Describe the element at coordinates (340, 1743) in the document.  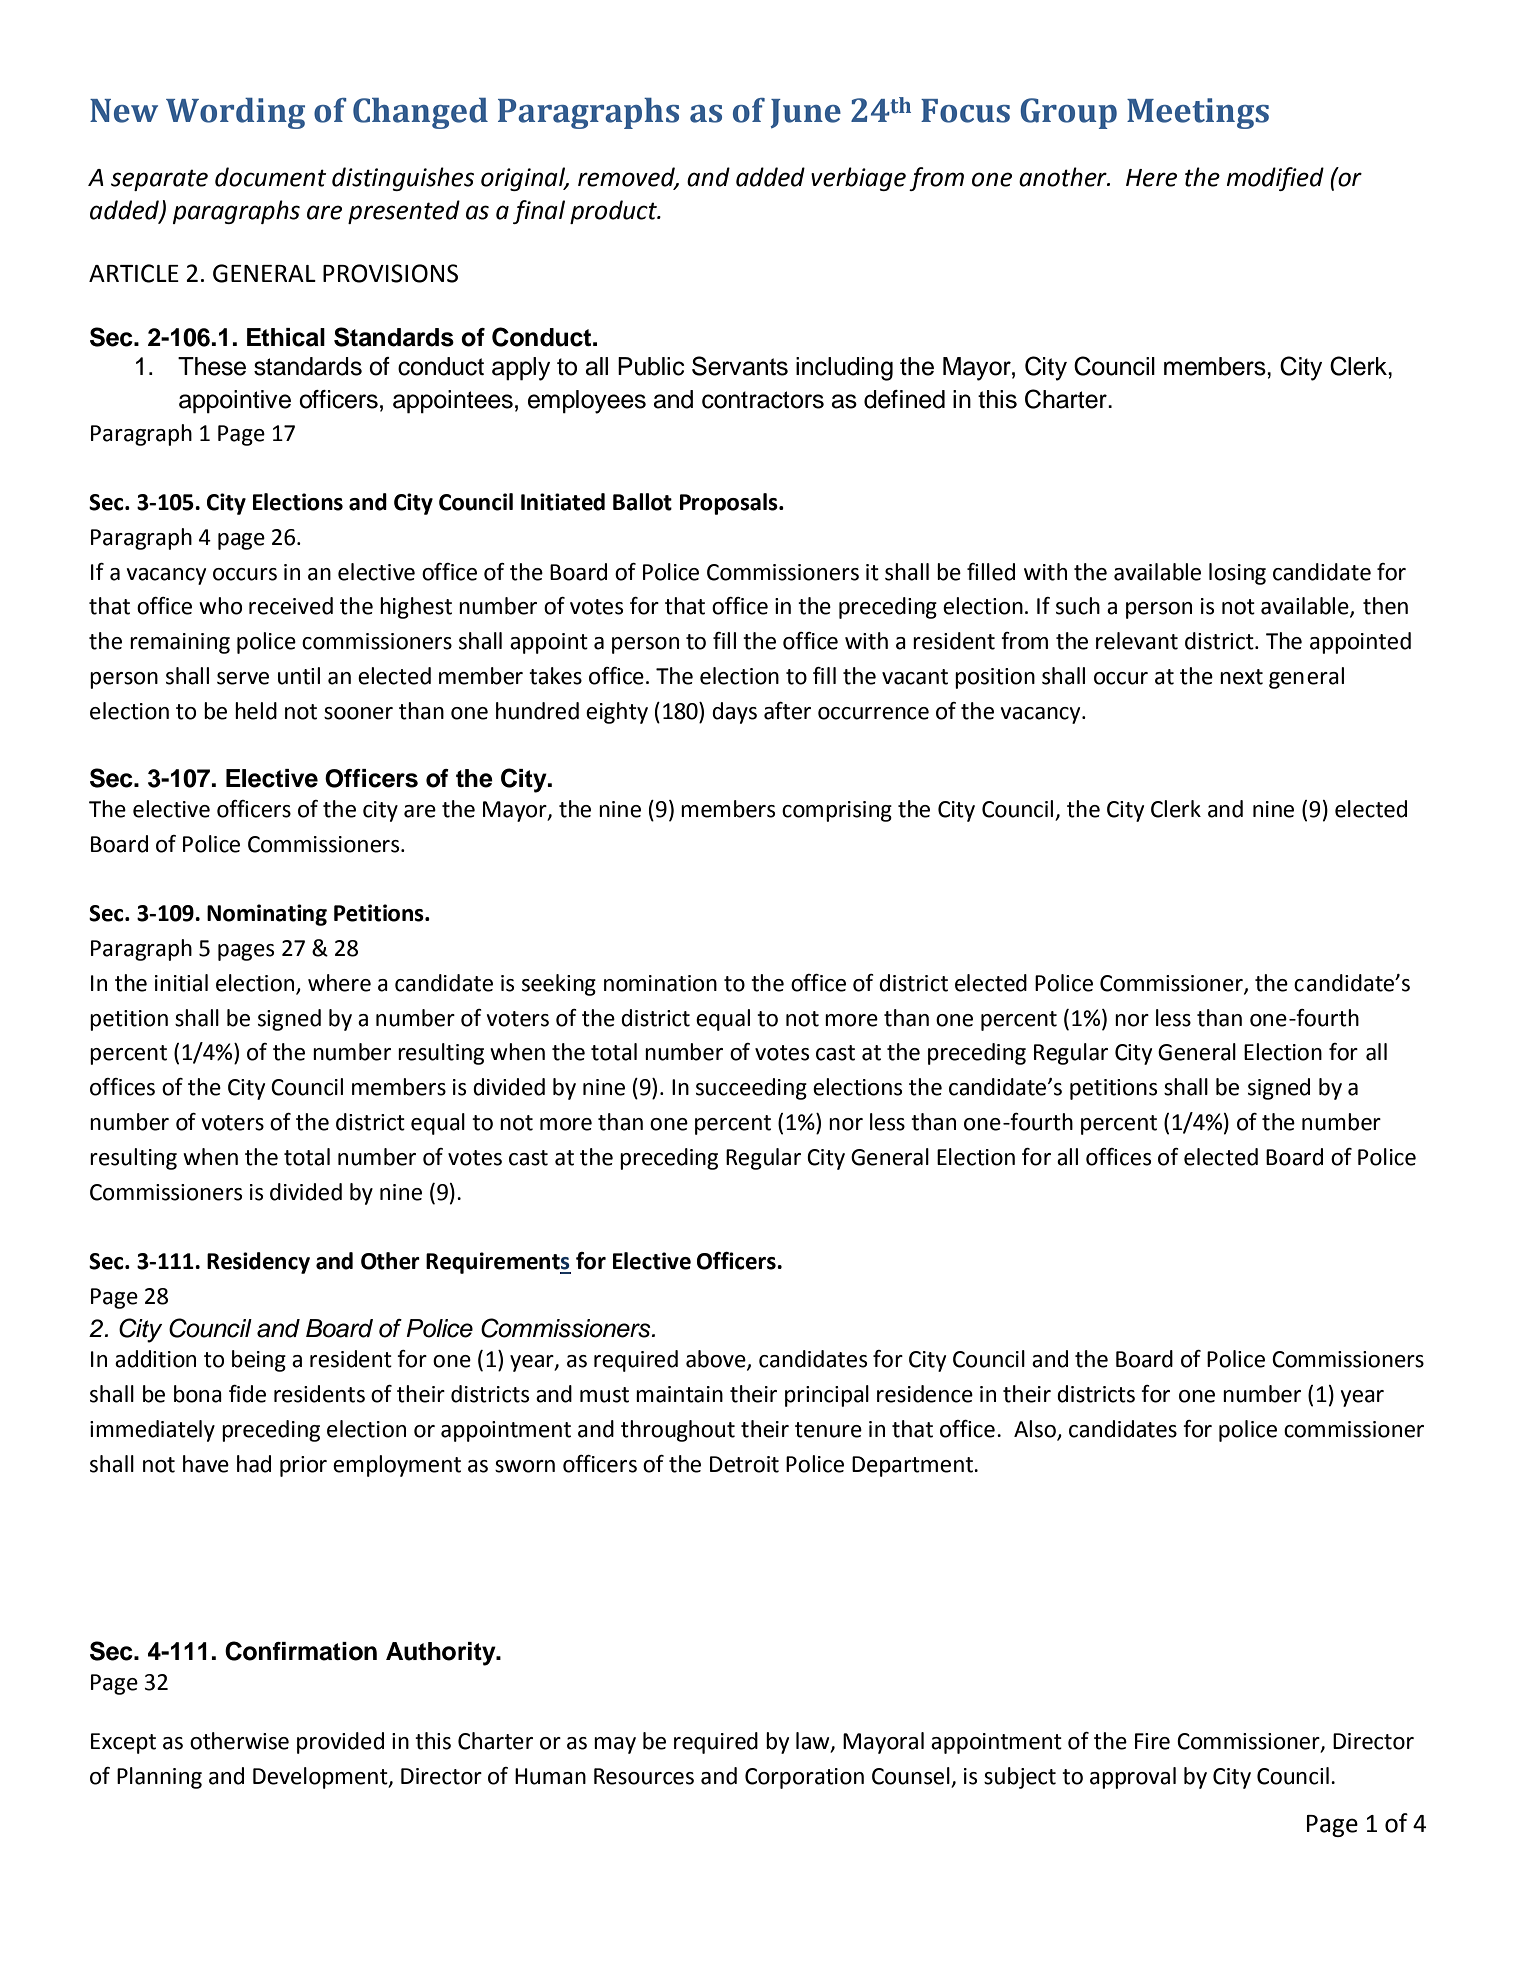
I see `provided` at that location.
